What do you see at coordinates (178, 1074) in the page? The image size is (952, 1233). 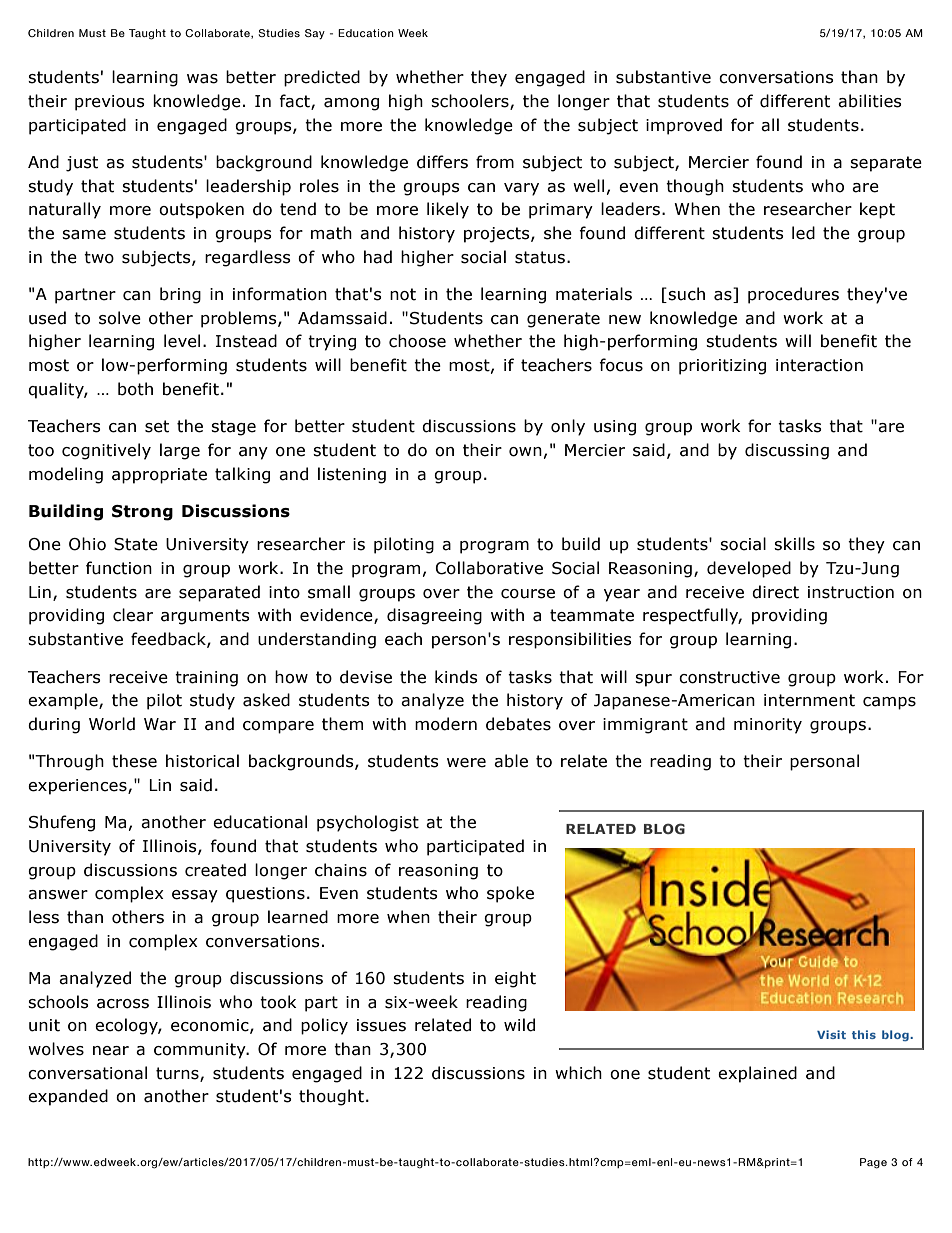 I see `turns` at bounding box center [178, 1074].
